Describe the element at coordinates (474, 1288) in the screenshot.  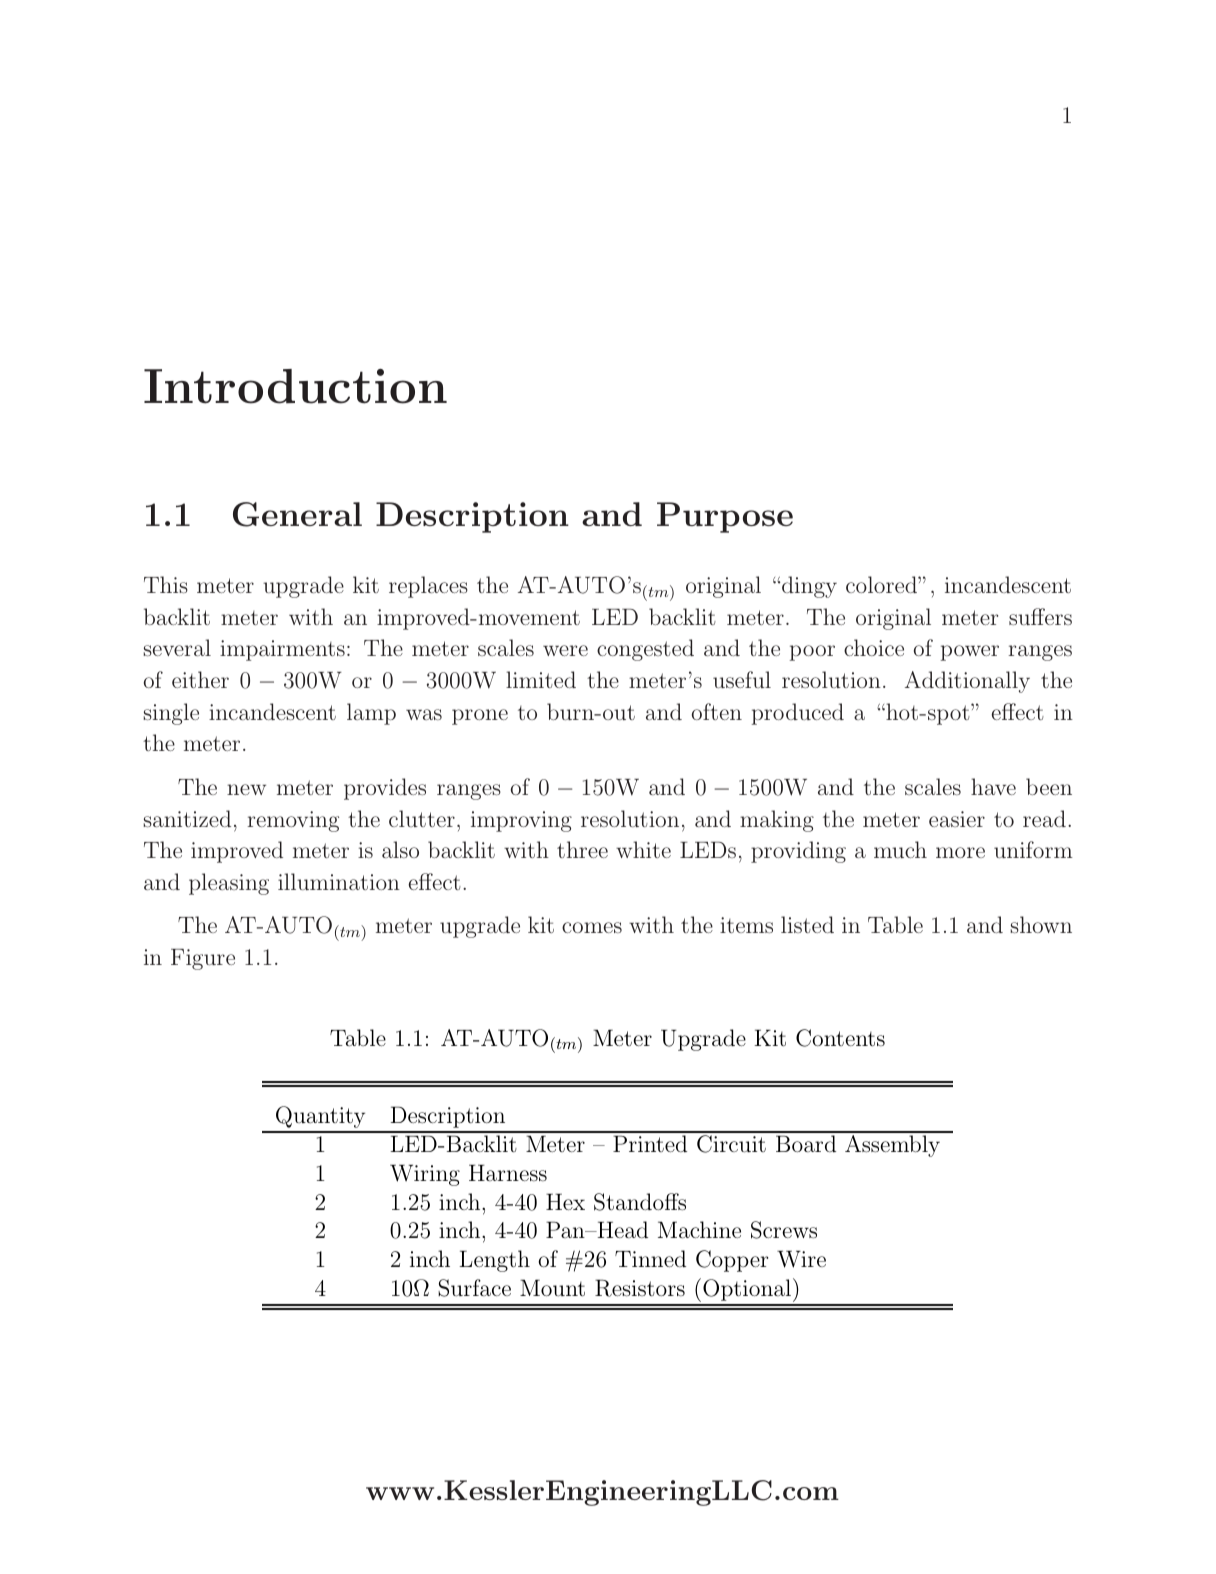
I see `Surface` at that location.
